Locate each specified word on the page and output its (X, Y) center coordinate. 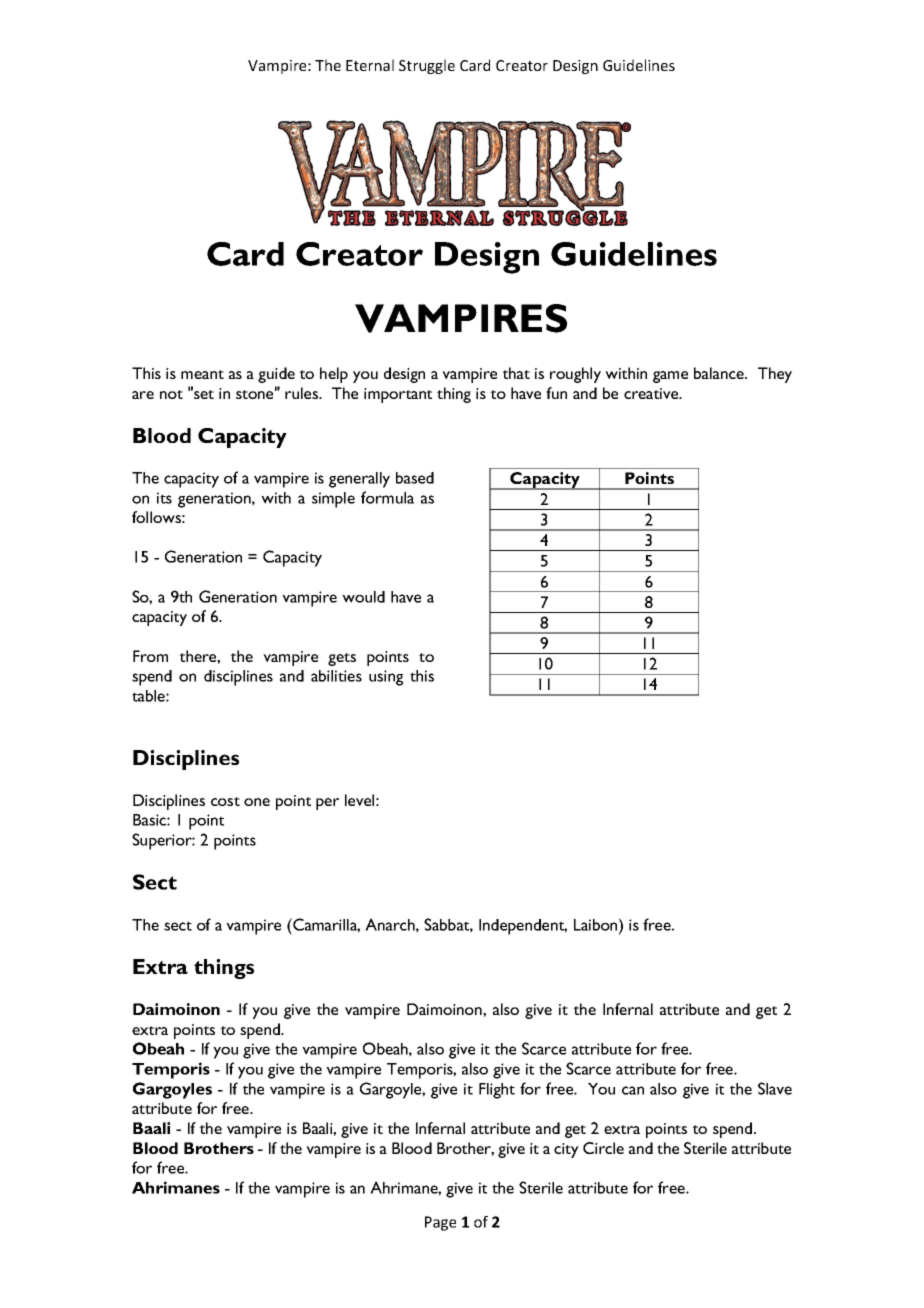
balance (720, 373)
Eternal (370, 65)
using (386, 678)
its (164, 498)
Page (440, 1223)
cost (225, 801)
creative (652, 393)
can (633, 1090)
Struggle (427, 66)
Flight (497, 1091)
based (415, 478)
